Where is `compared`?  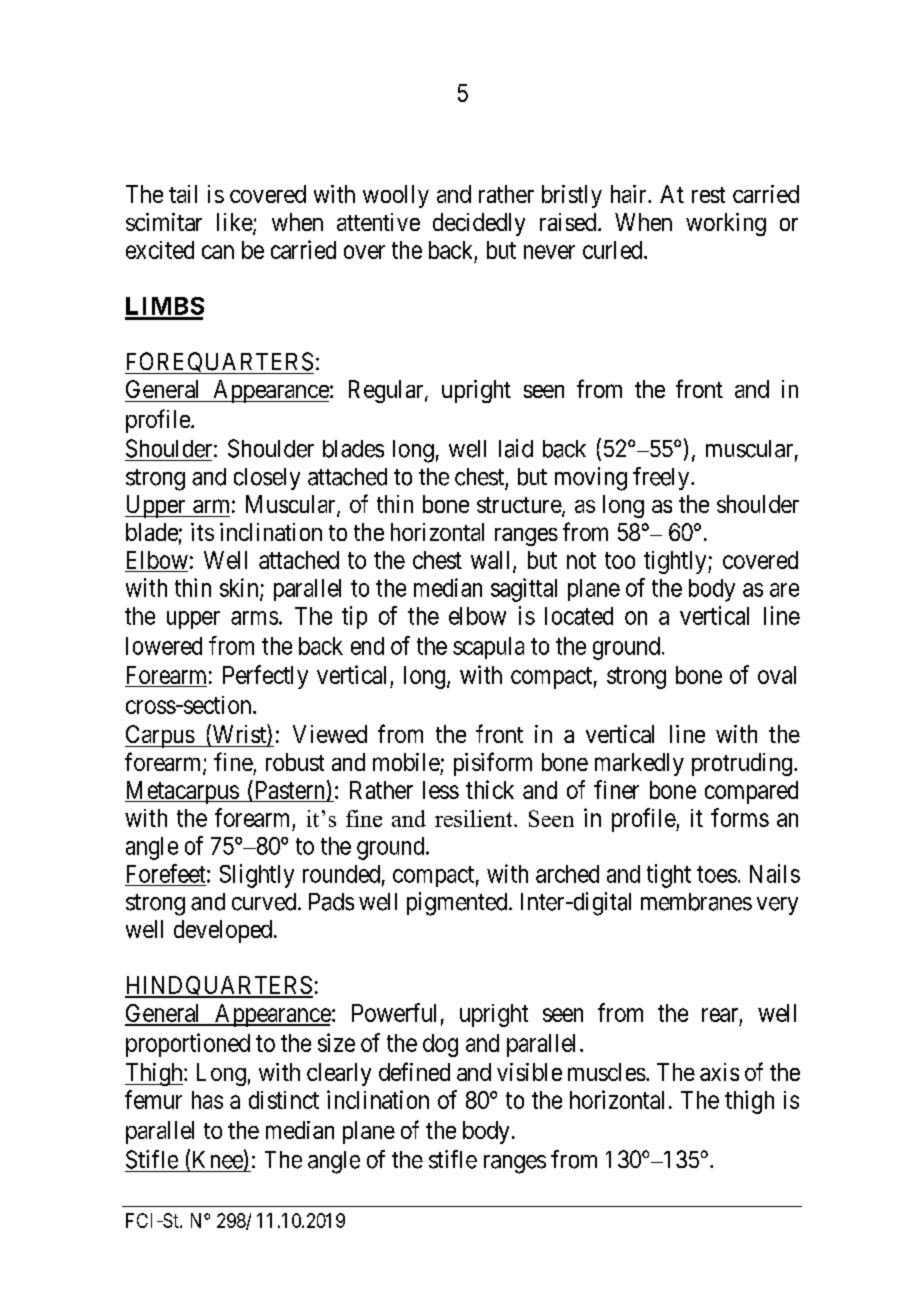
compared is located at coordinates (751, 792).
